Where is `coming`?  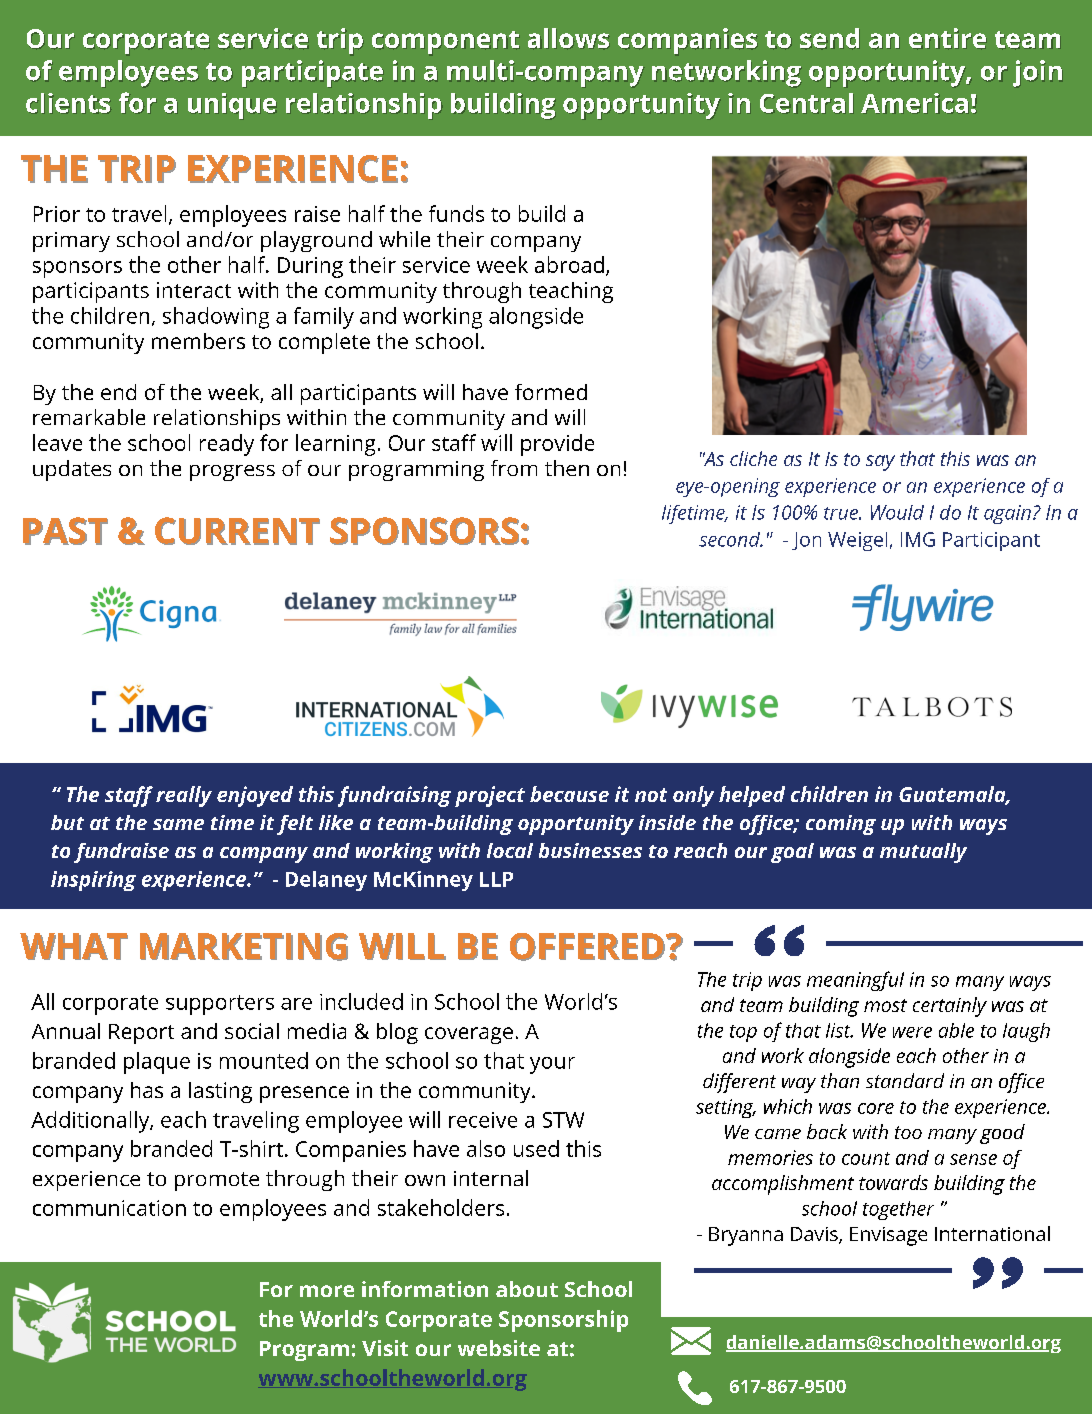 coming is located at coordinates (841, 825).
